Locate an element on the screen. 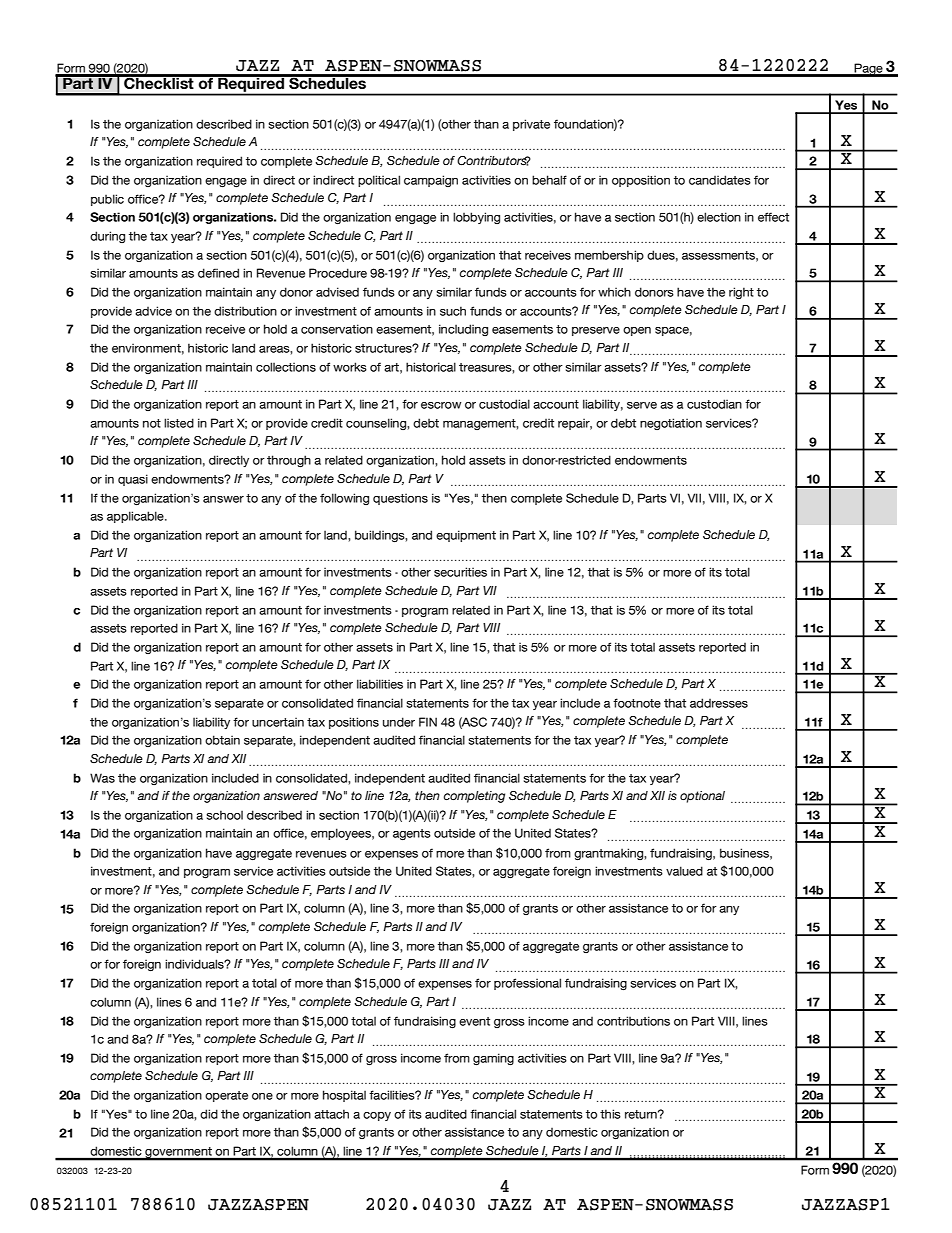 The image size is (952, 1233). operate is located at coordinates (226, 1096).
